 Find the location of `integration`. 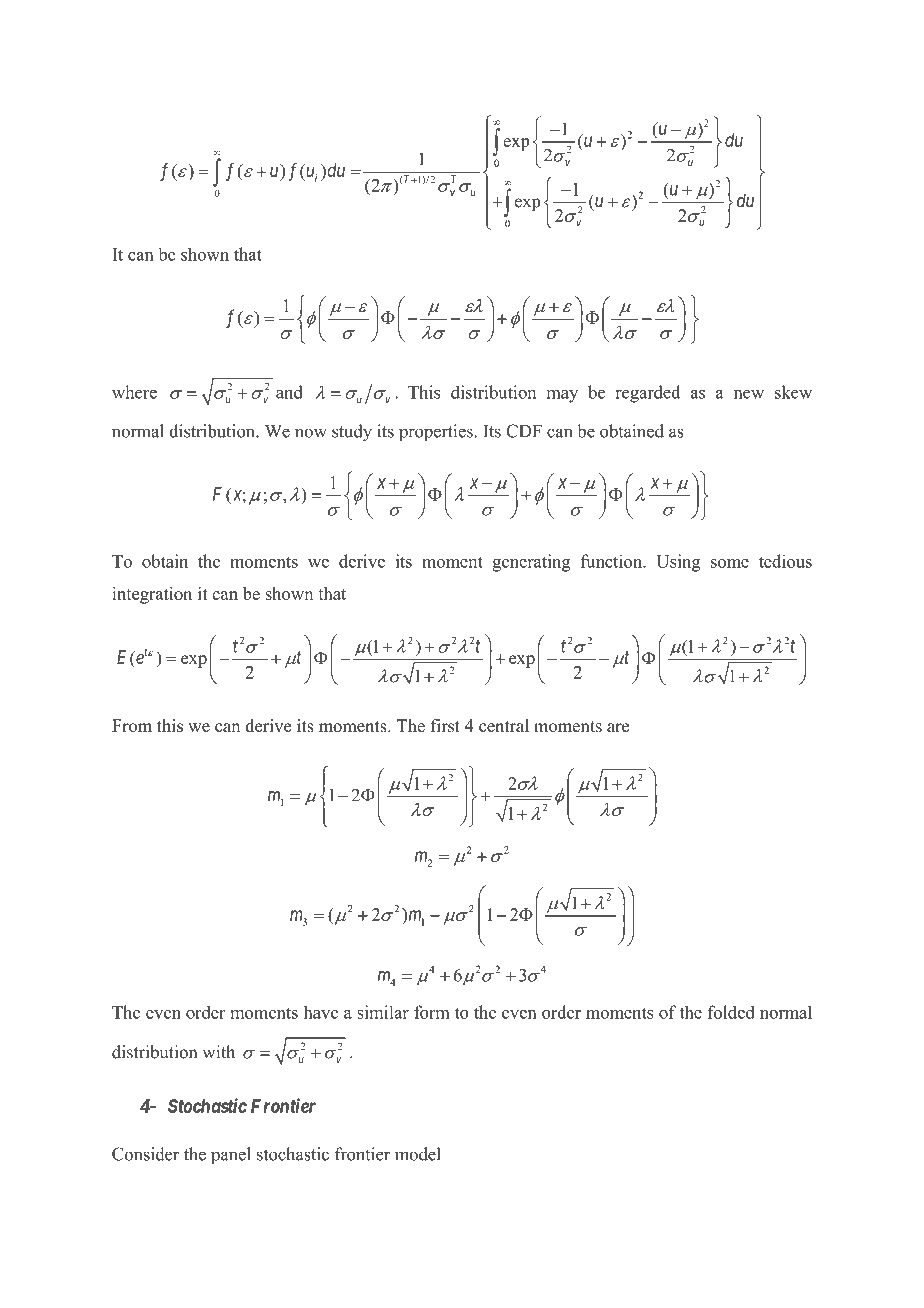

integration is located at coordinates (152, 595).
